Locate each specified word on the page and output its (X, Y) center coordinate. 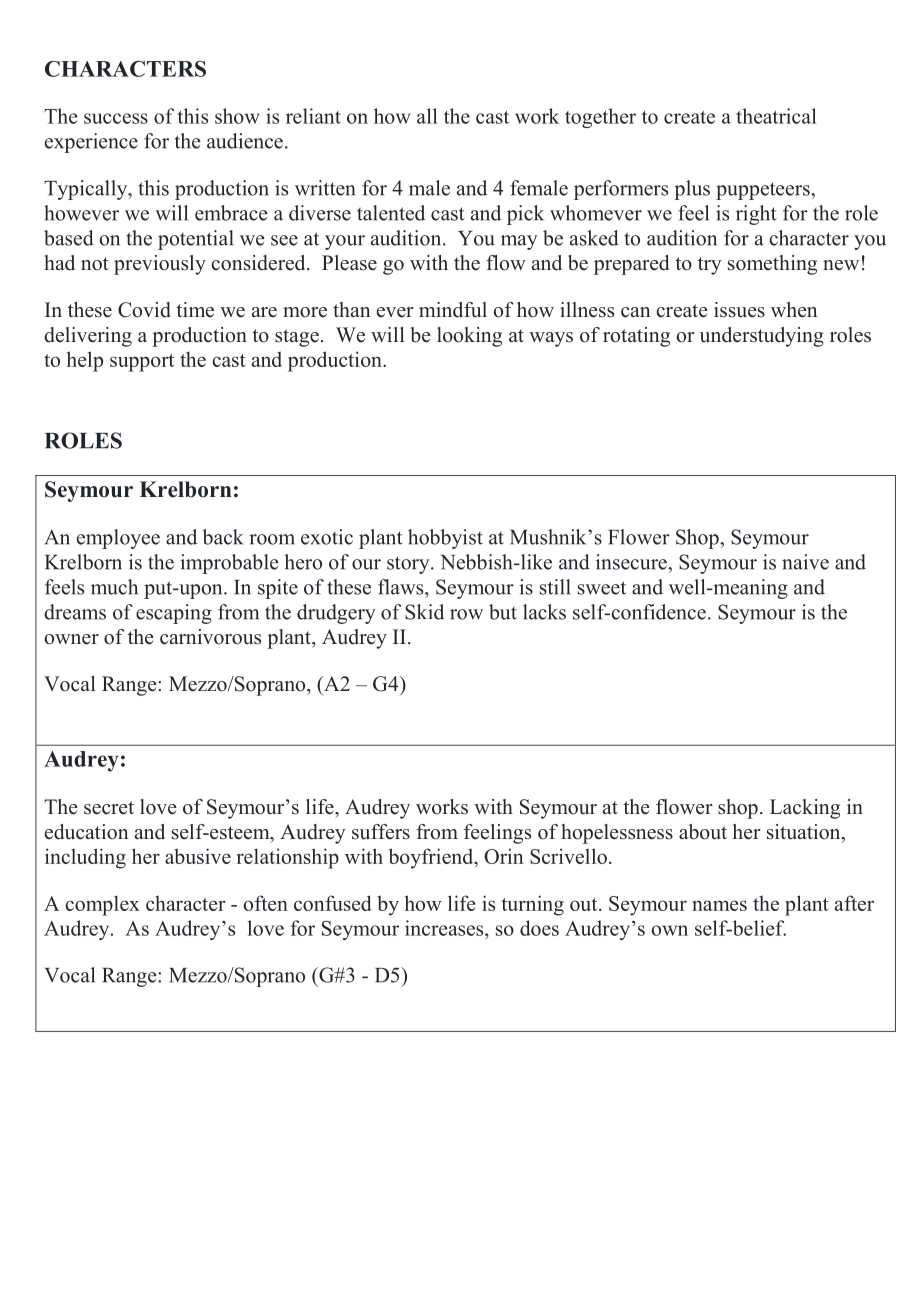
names (719, 905)
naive (805, 562)
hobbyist (445, 539)
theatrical (776, 116)
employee (118, 539)
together (600, 118)
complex (103, 905)
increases (445, 928)
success (116, 118)
